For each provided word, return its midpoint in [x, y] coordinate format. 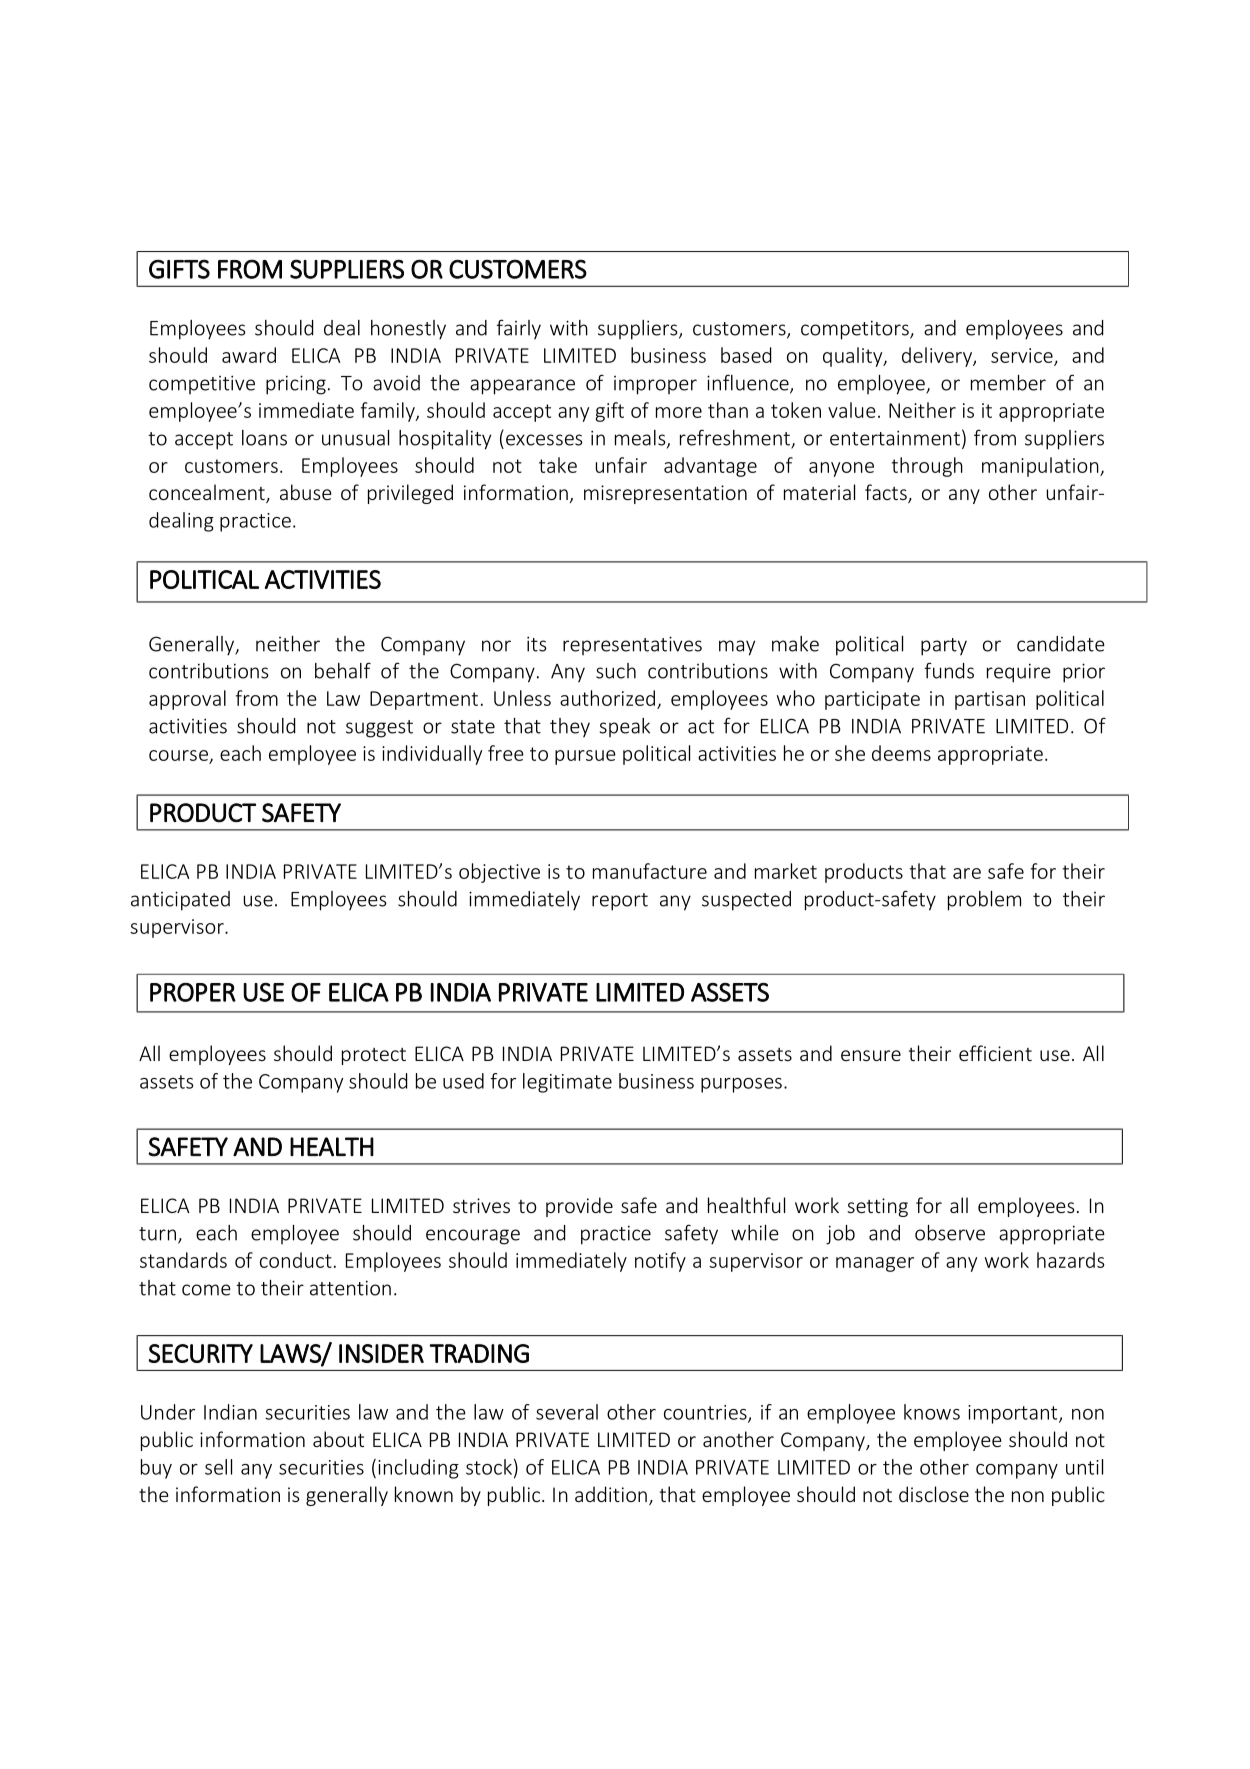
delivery [938, 357]
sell [218, 1467]
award [249, 355]
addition [611, 1494]
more [679, 412]
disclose [934, 1494]
